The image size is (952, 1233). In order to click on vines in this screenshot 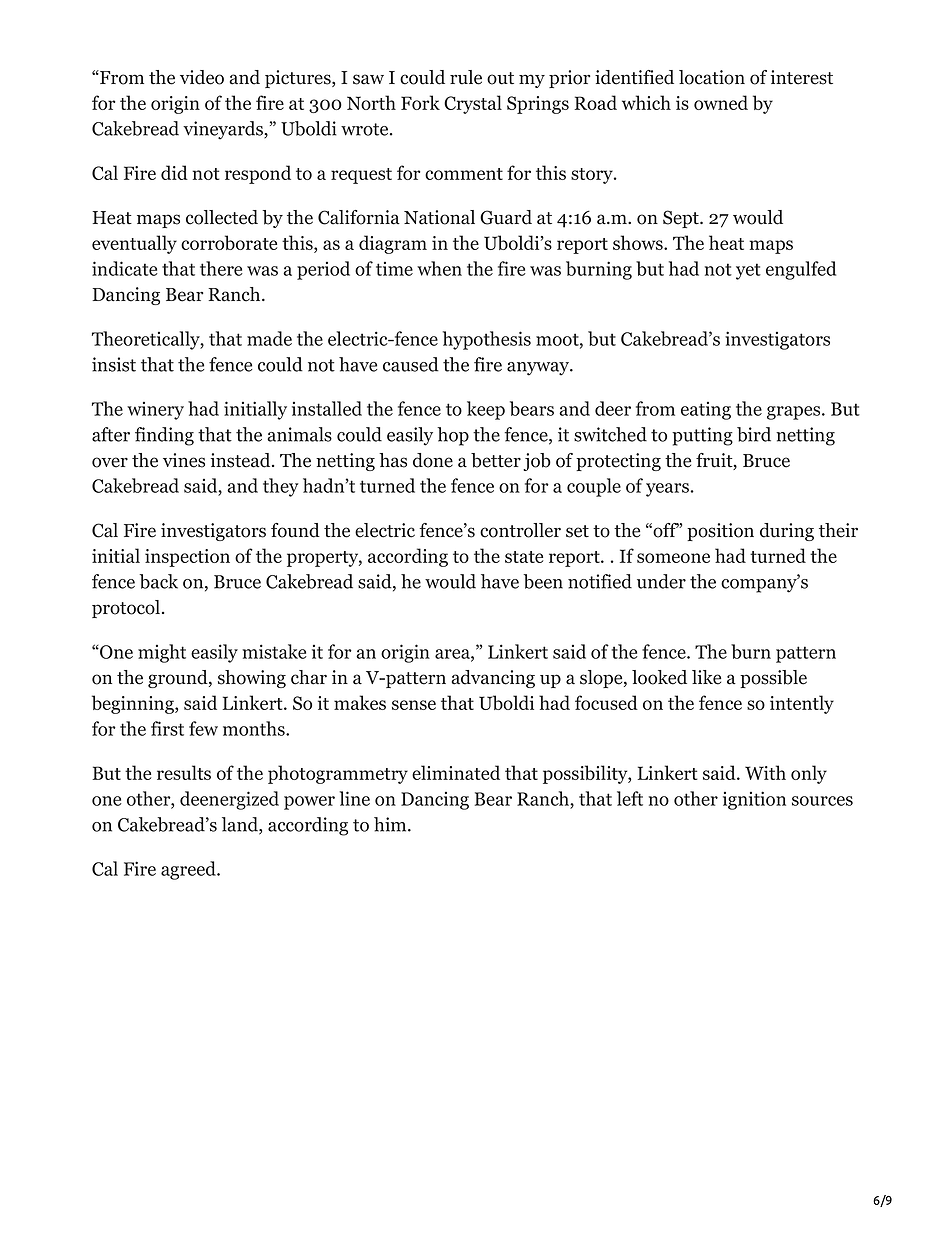, I will do `click(184, 460)`.
